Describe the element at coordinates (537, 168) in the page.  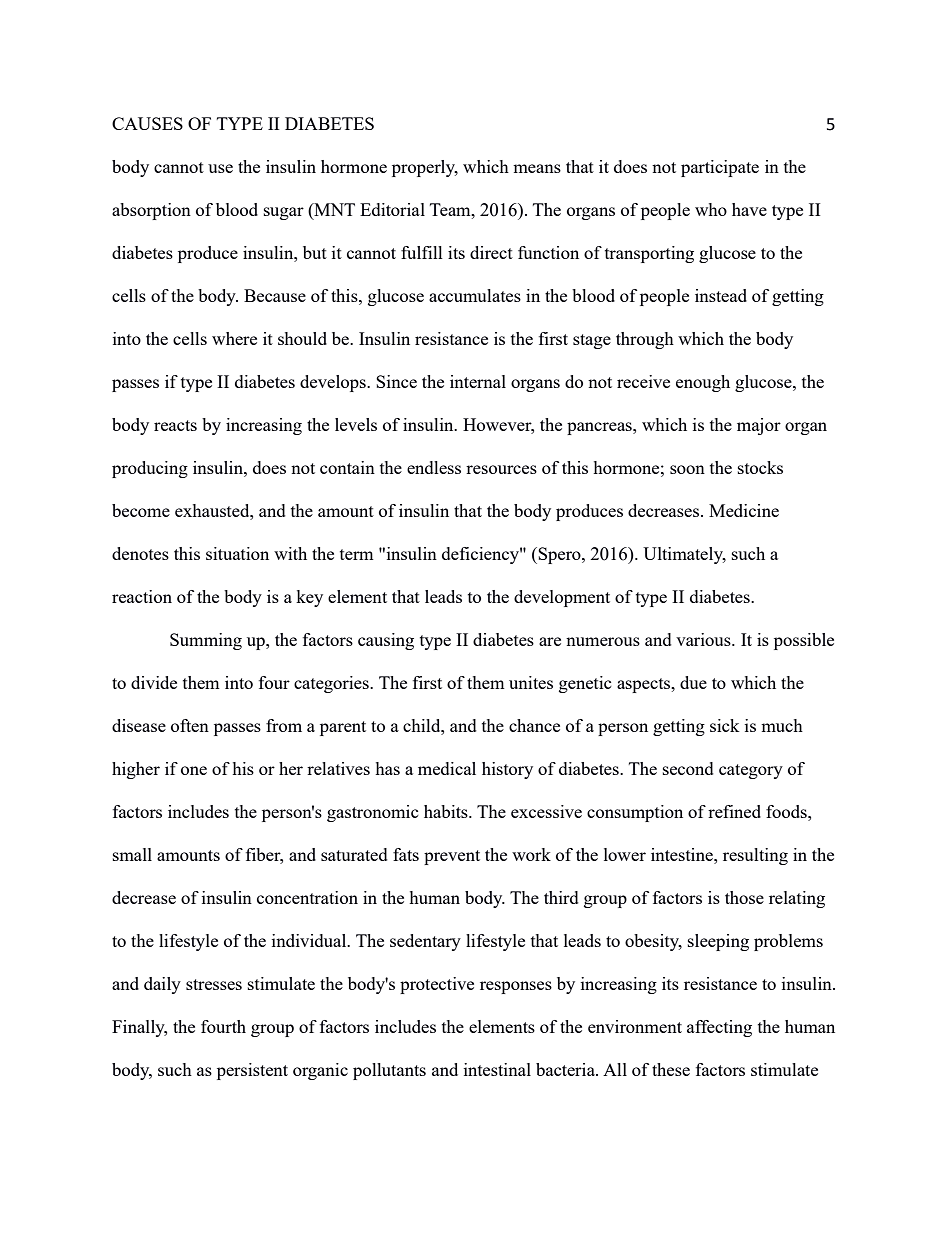
I see `means` at that location.
